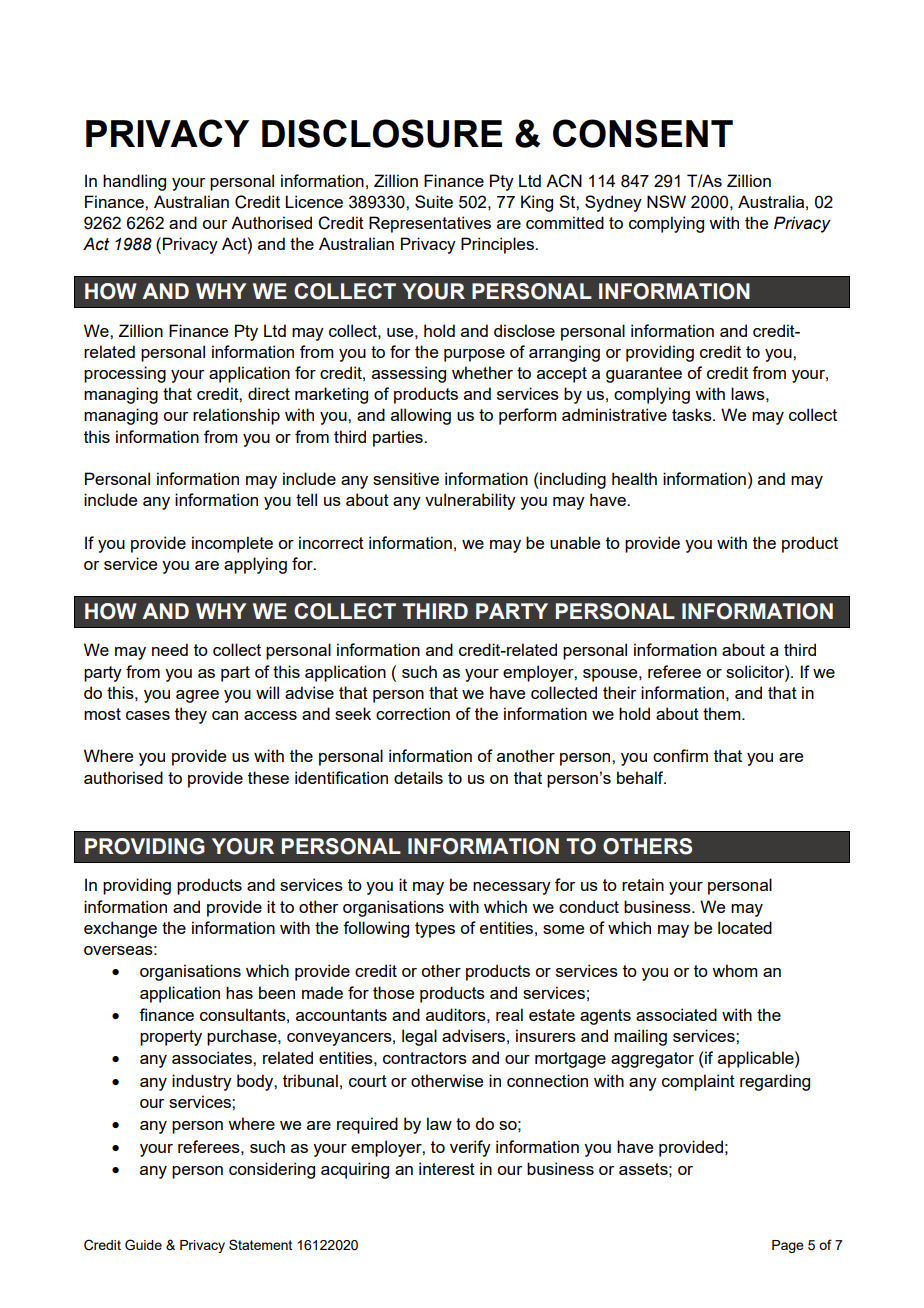  What do you see at coordinates (666, 201) in the screenshot?
I see `NSW` at bounding box center [666, 201].
